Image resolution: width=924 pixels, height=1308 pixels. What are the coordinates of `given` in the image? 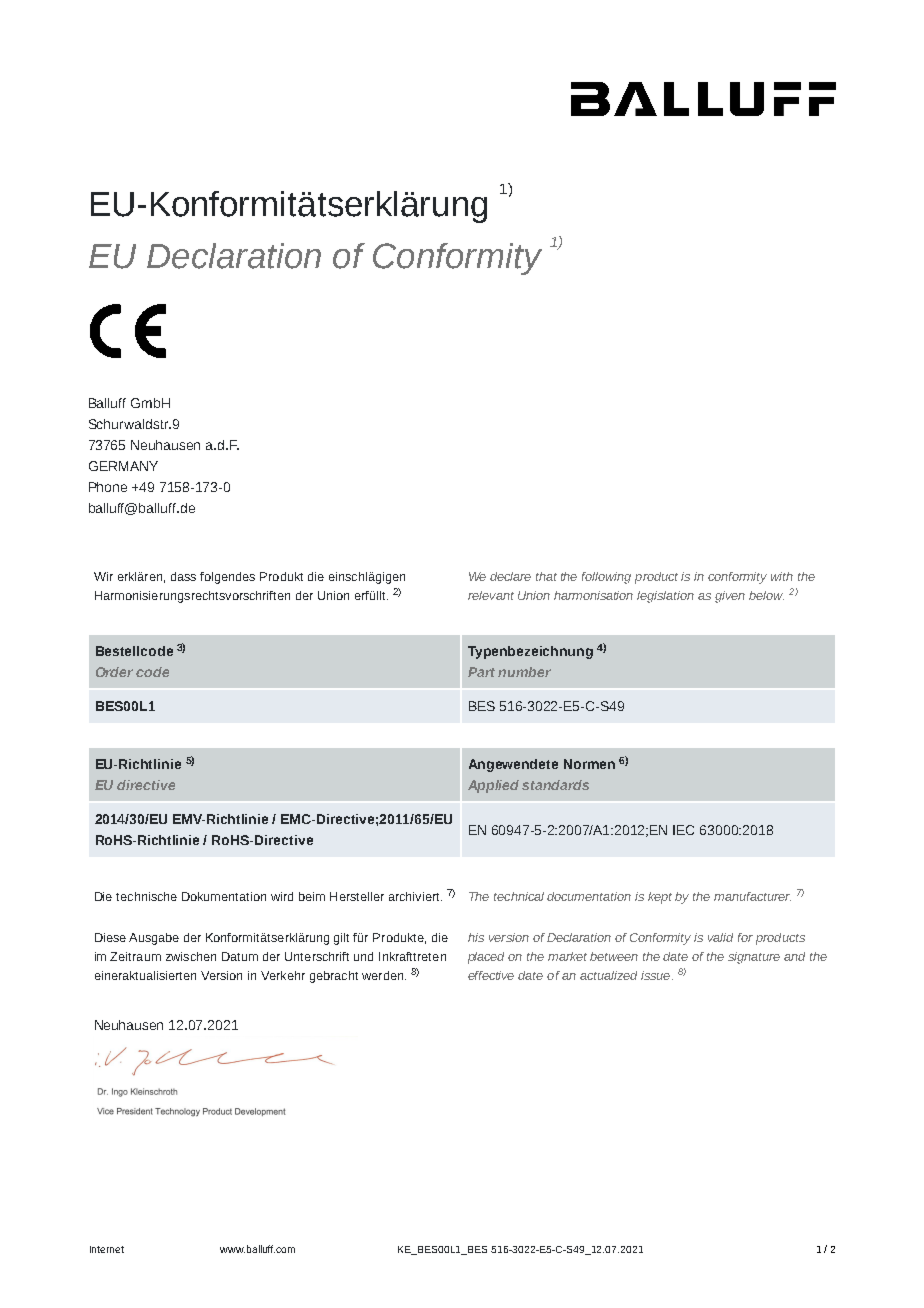 It's located at (730, 597).
